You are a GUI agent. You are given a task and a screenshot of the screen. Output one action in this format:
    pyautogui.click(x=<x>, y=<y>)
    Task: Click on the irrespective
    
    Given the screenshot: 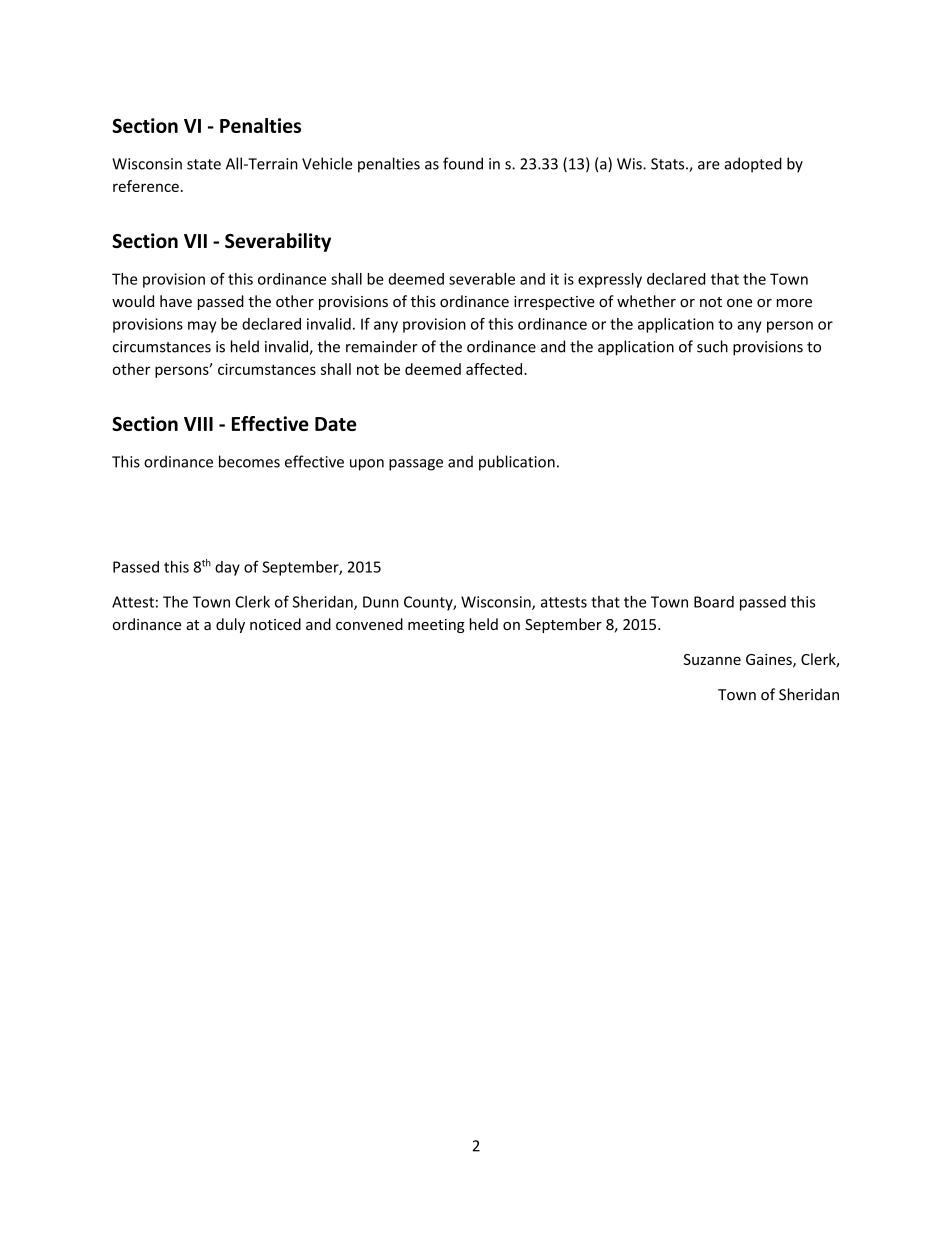 What is the action you would take?
    pyautogui.click(x=554, y=303)
